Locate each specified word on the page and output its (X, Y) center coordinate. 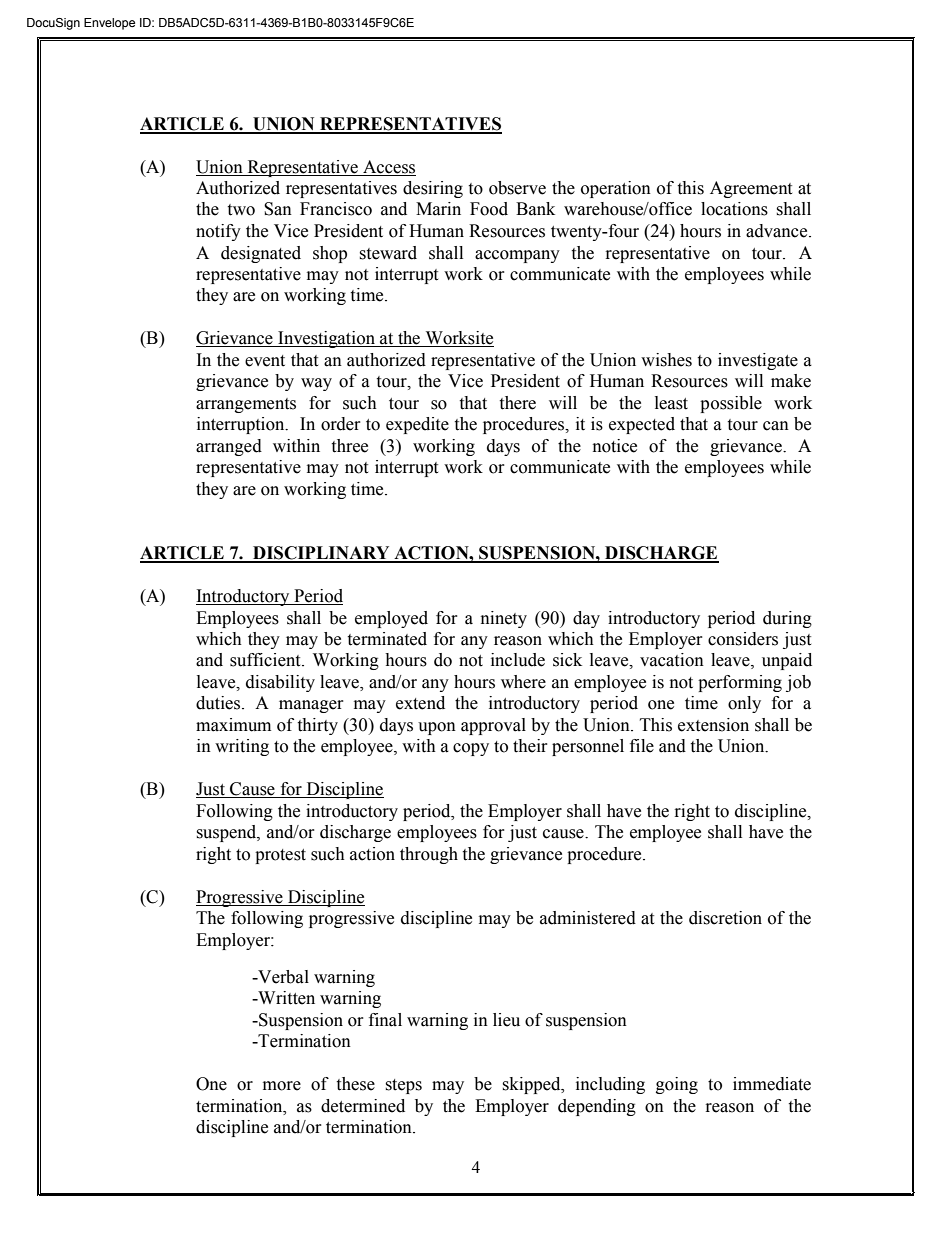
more (282, 1086)
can (776, 426)
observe (517, 188)
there (517, 403)
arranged (229, 447)
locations (734, 209)
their (530, 746)
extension (713, 725)
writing (242, 747)
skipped (532, 1085)
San (278, 209)
